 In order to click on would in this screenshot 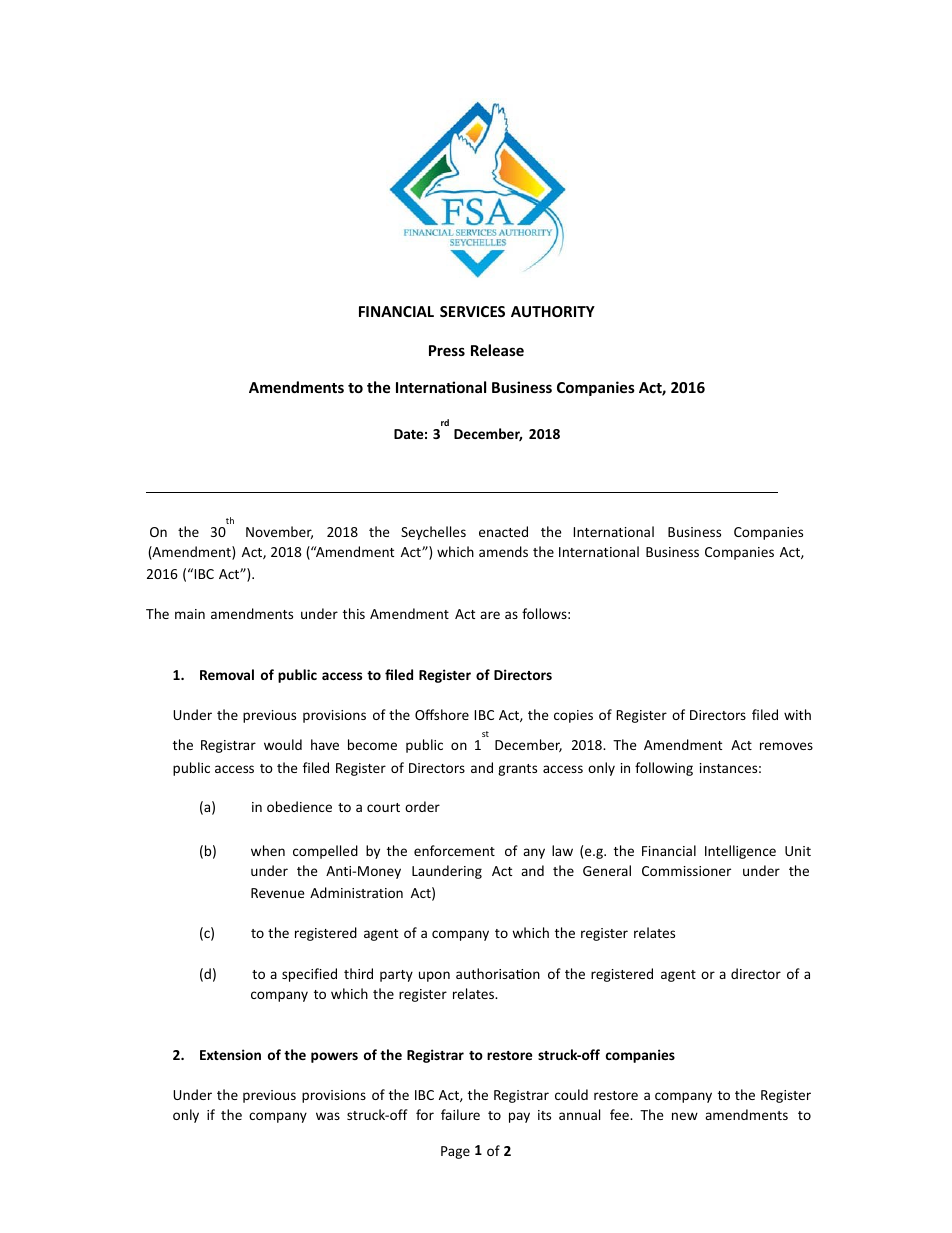, I will do `click(283, 744)`.
